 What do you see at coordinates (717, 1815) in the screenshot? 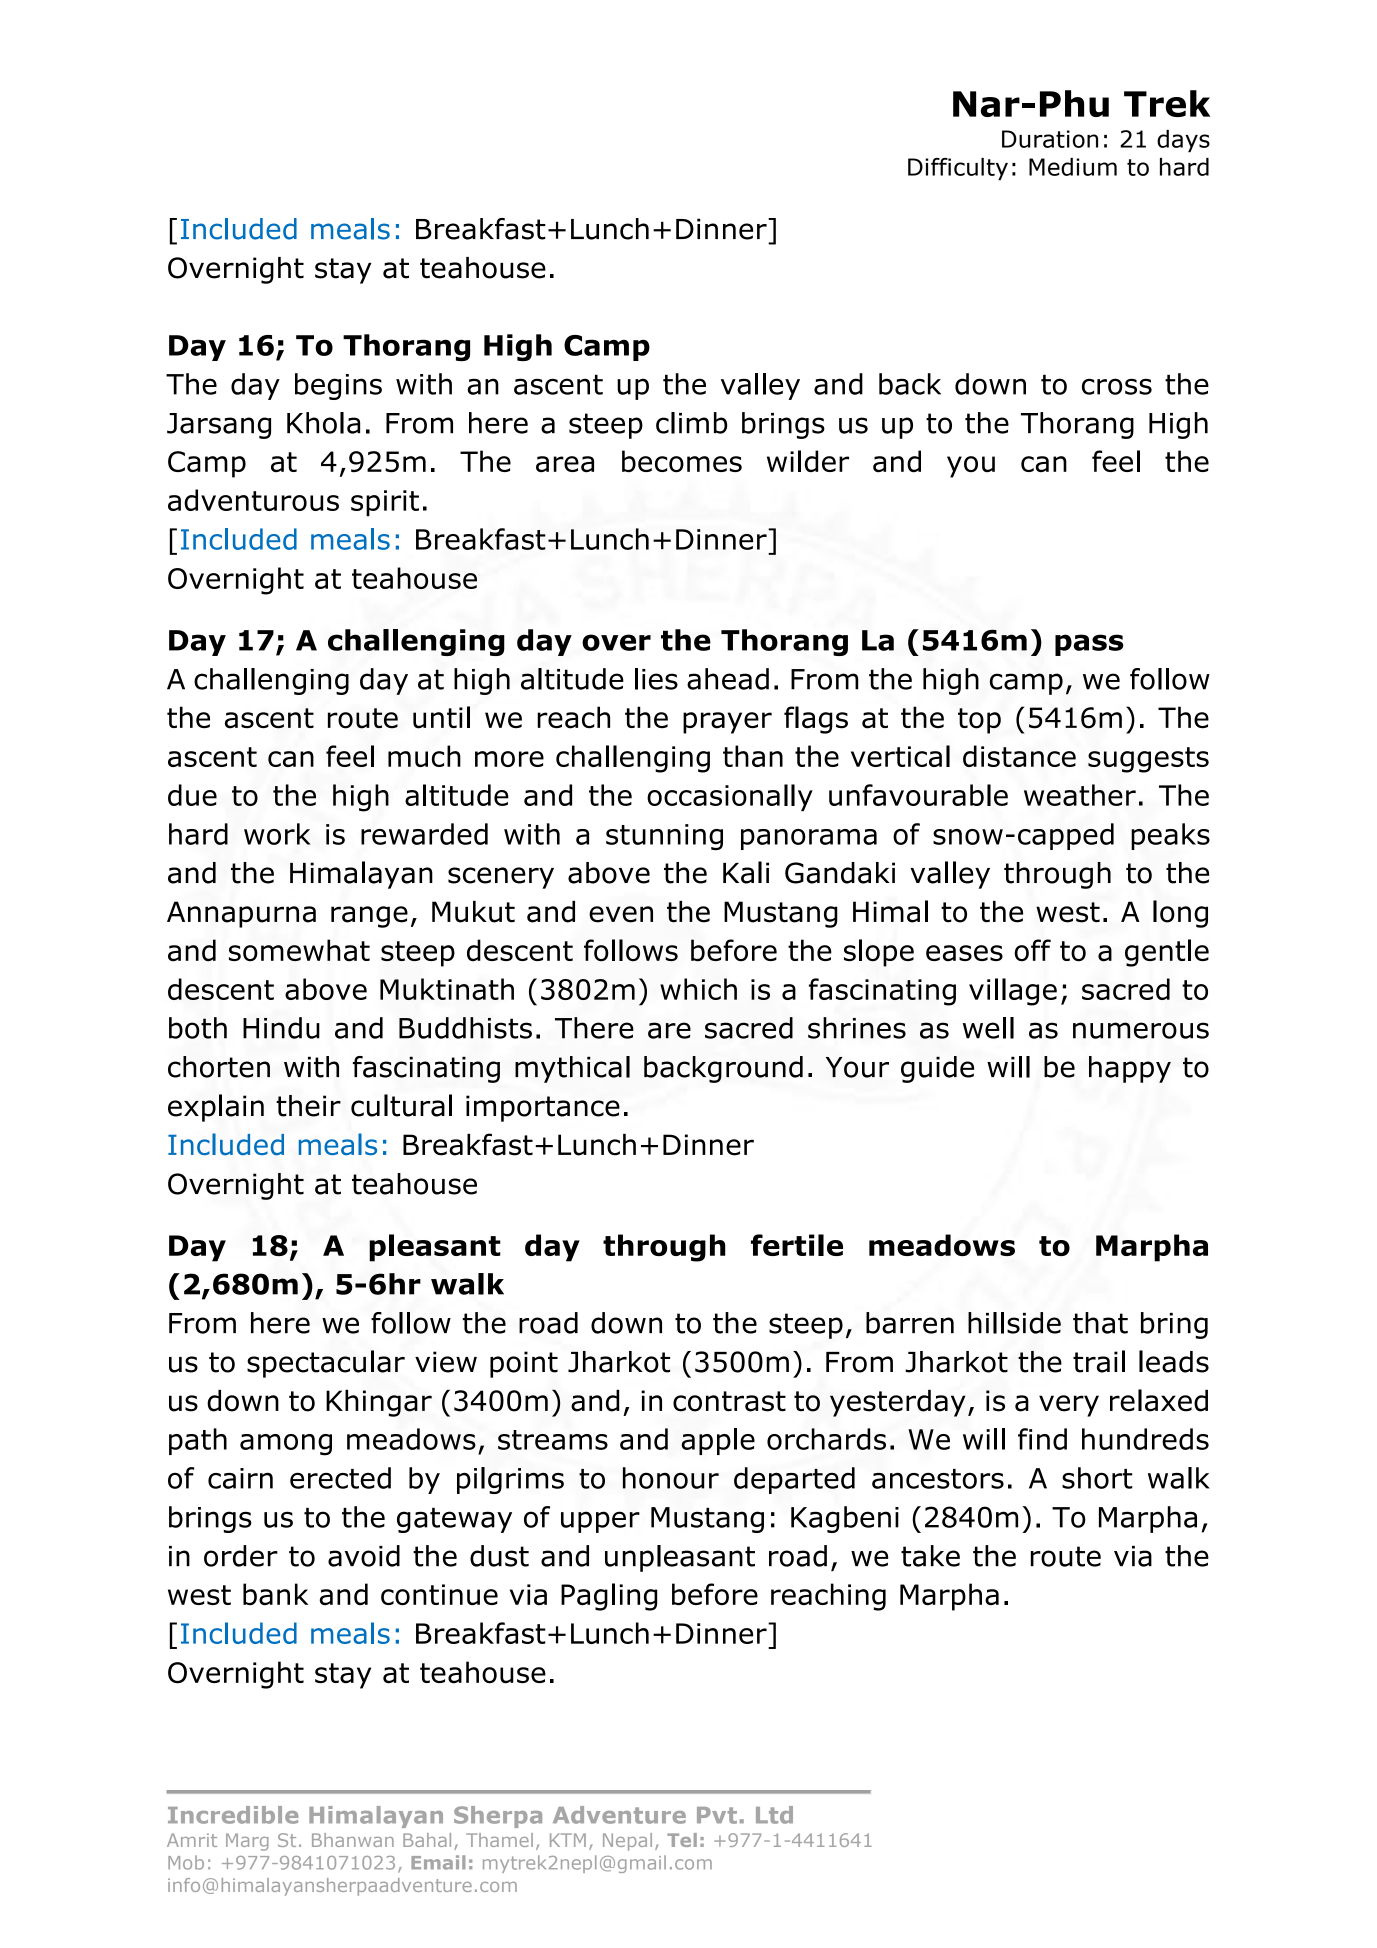
I see `Pvt` at bounding box center [717, 1815].
